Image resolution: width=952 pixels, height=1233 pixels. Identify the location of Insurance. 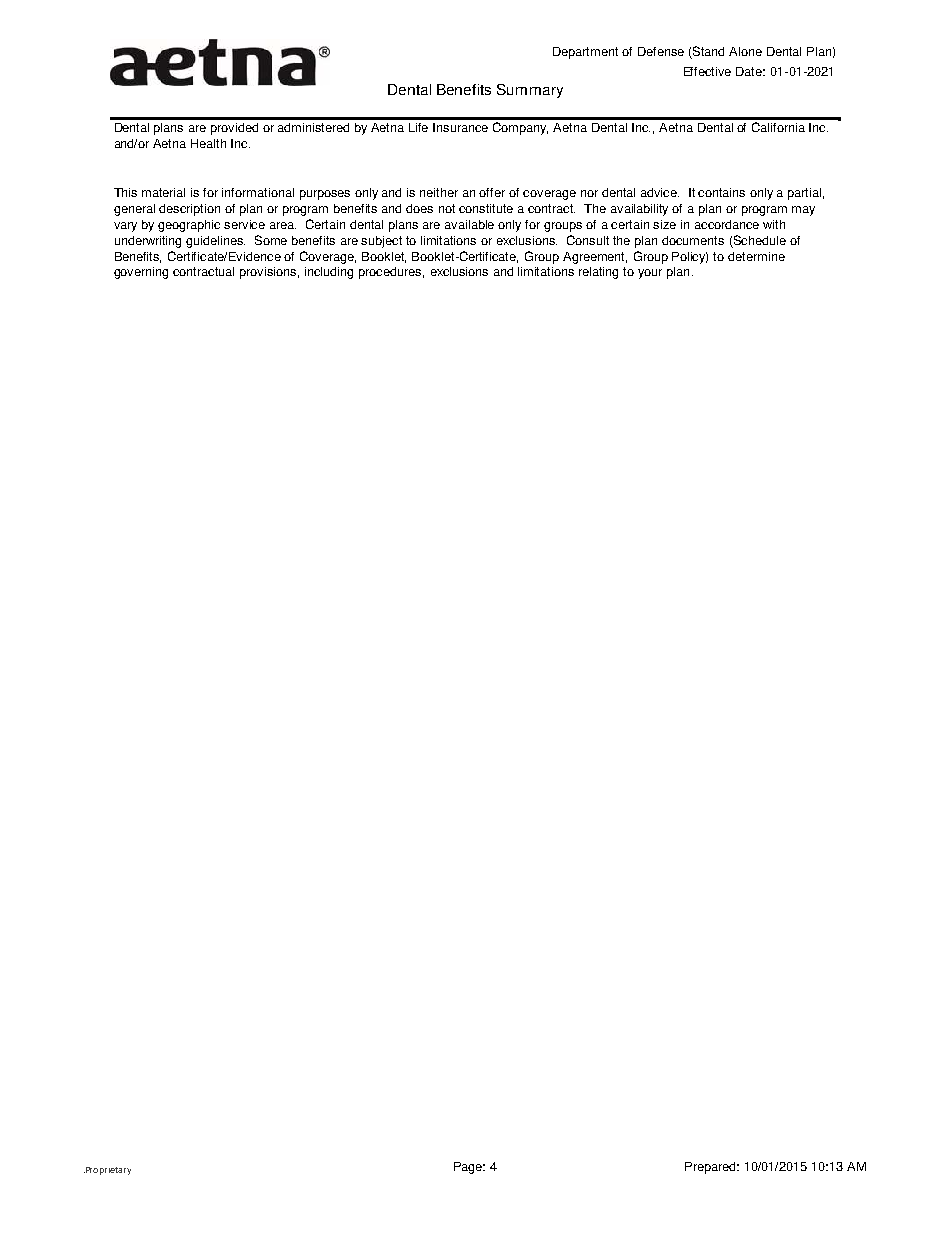
(460, 127).
